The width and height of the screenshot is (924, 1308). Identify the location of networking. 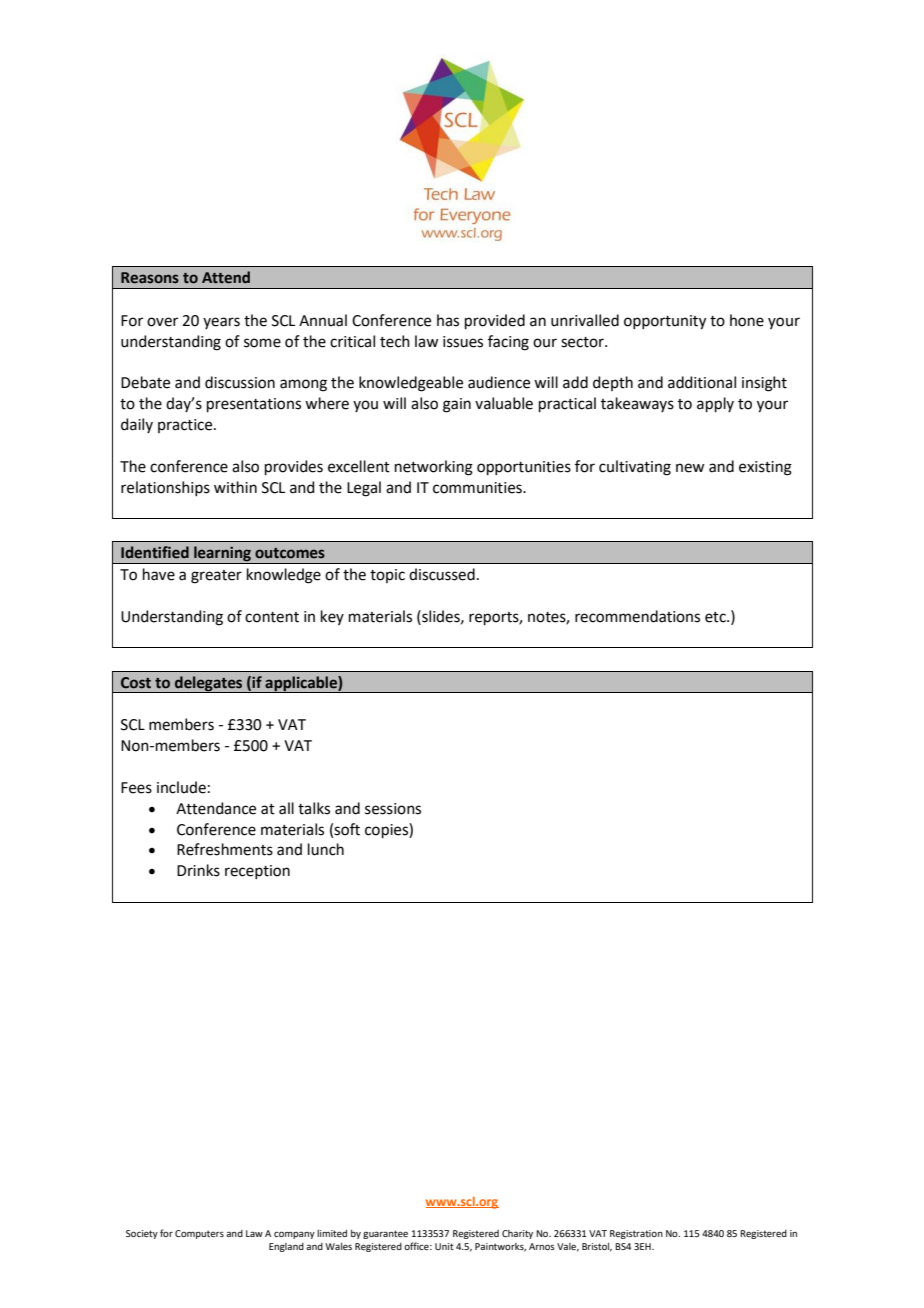
(434, 468).
